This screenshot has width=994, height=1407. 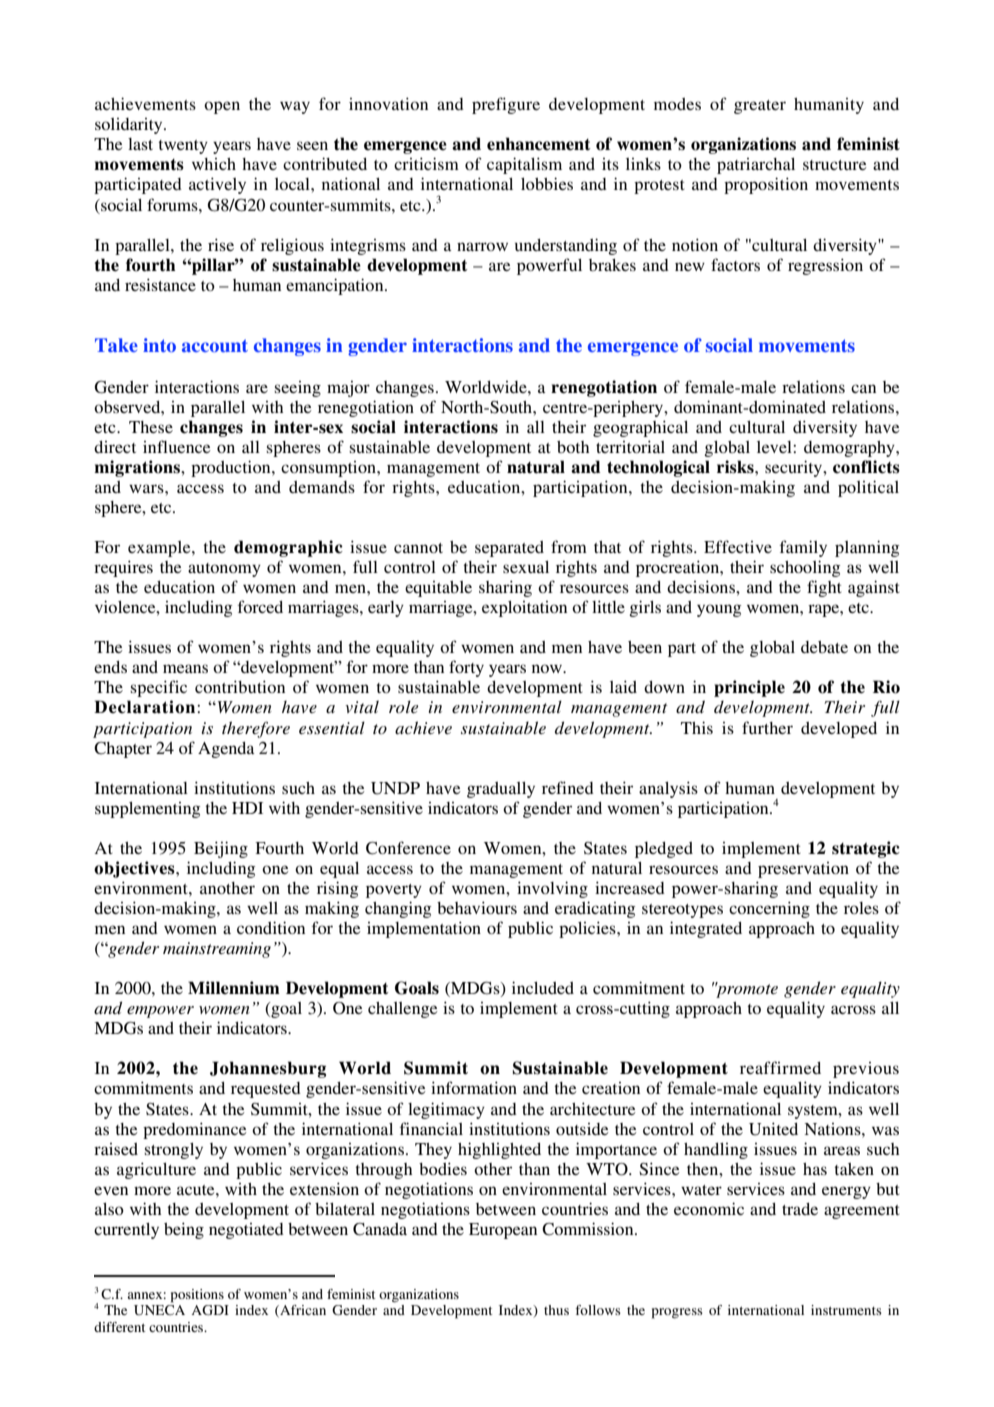 What do you see at coordinates (746, 990) in the screenshot?
I see `promote` at bounding box center [746, 990].
